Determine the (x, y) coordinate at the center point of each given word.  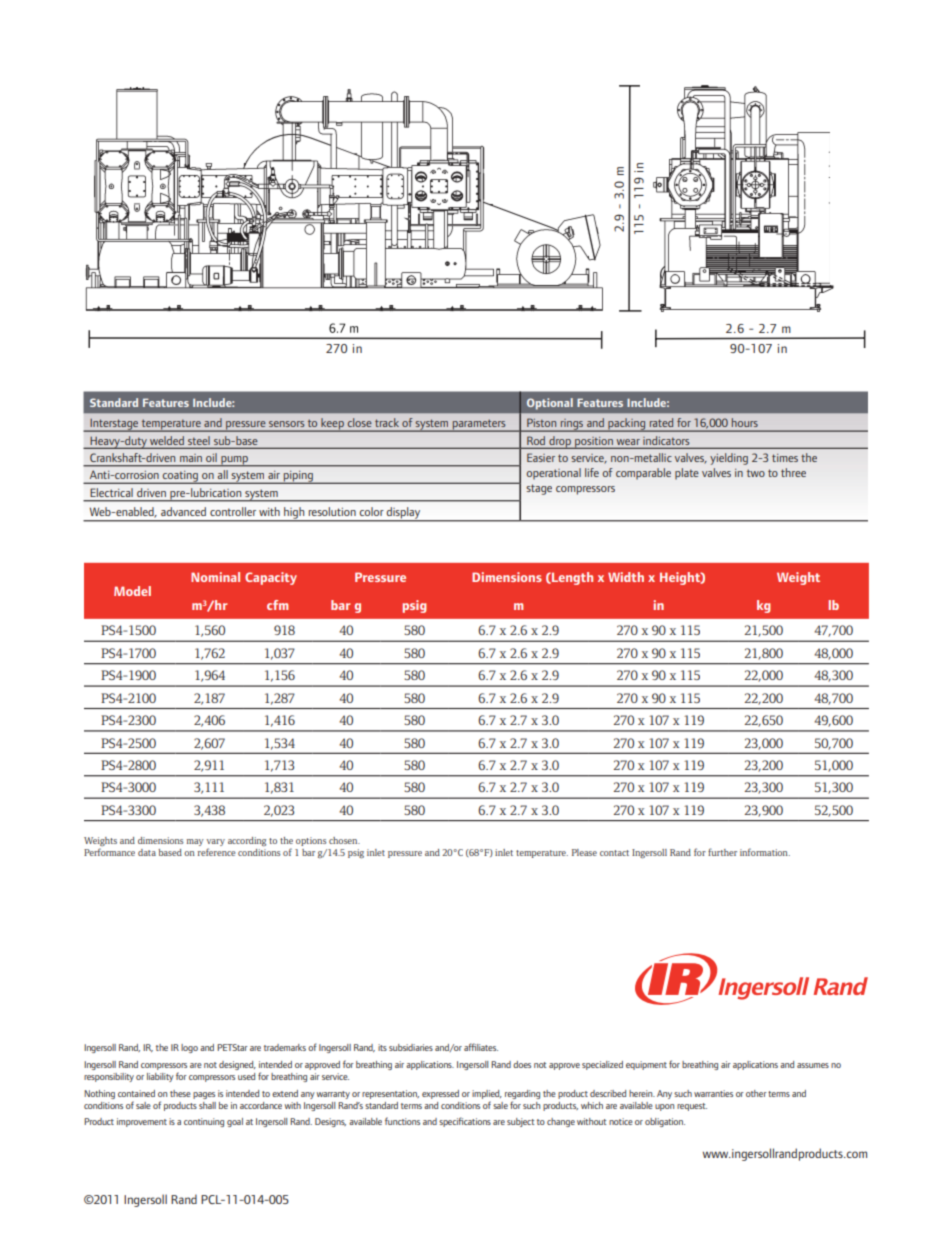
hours (745, 422)
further (722, 852)
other (756, 1093)
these (180, 1093)
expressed (440, 1094)
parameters (479, 425)
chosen (344, 840)
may (195, 842)
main (191, 458)
